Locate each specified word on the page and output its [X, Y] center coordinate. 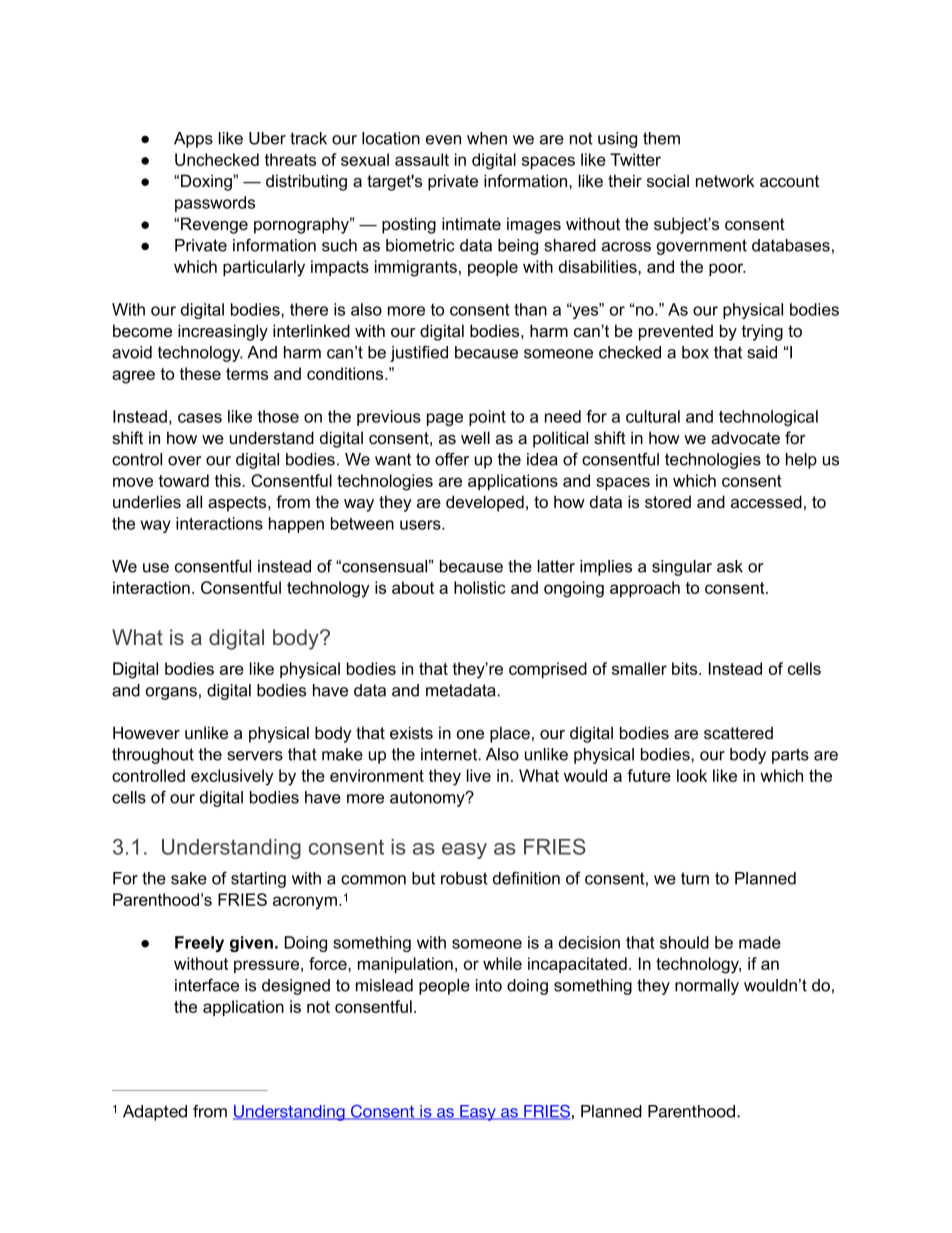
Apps [193, 140]
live [479, 775]
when [487, 138]
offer [452, 459]
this [227, 480]
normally [707, 987]
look [692, 775]
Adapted [155, 1113]
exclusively [232, 777]
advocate [745, 438]
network [725, 180]
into [489, 985]
